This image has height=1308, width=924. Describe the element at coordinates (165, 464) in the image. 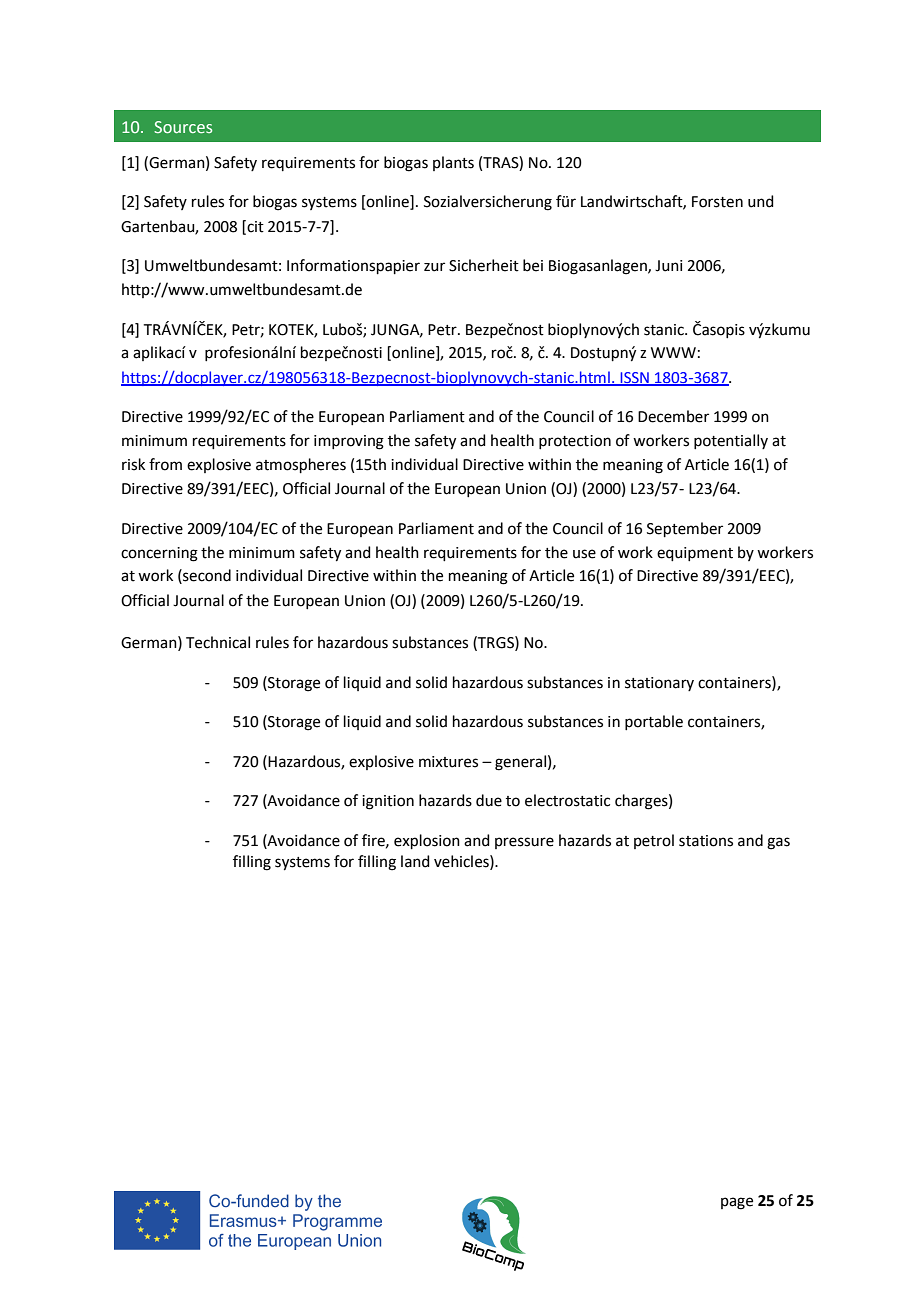

I see `from` at that location.
